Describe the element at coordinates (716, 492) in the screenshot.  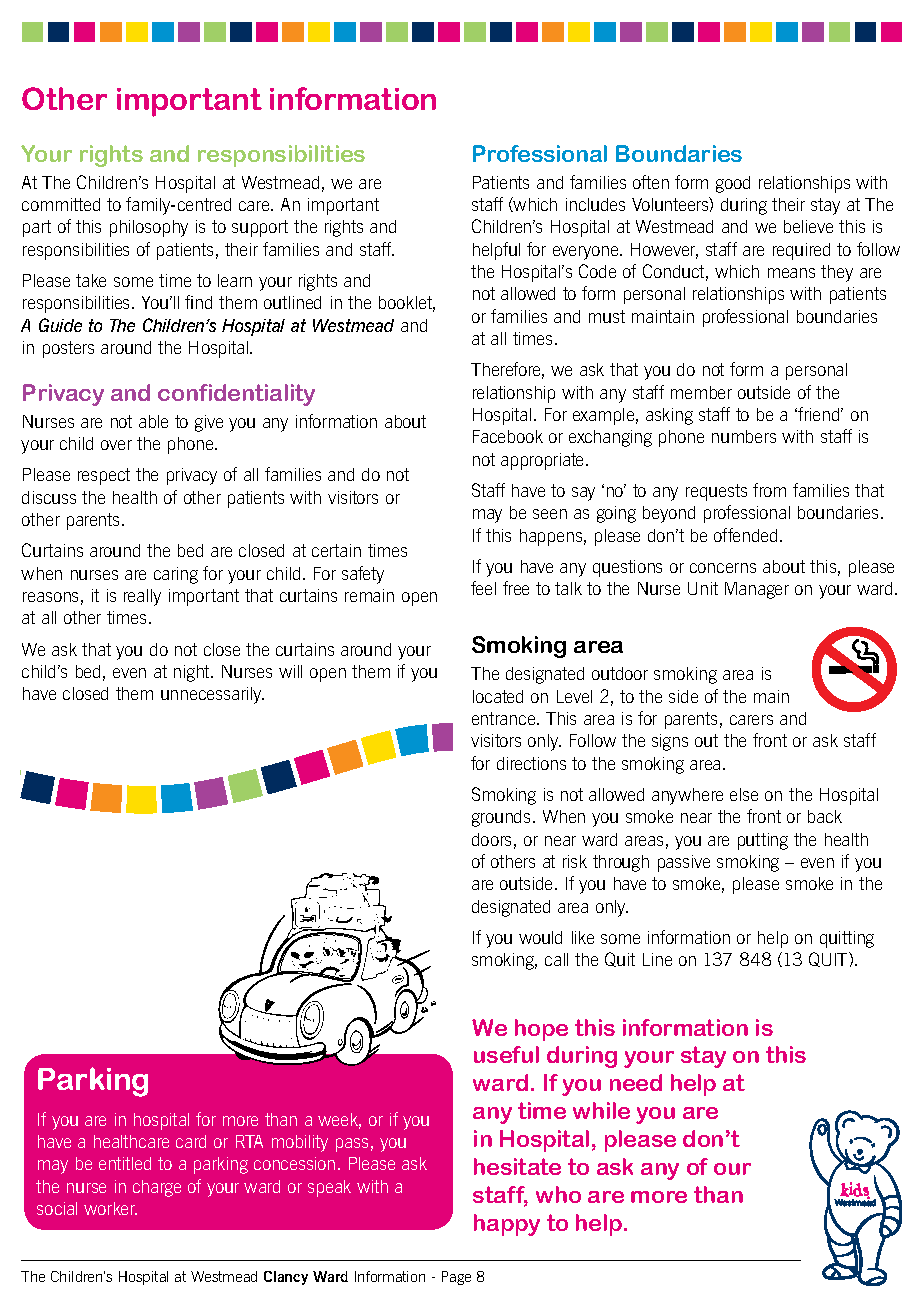
I see `requests` at that location.
